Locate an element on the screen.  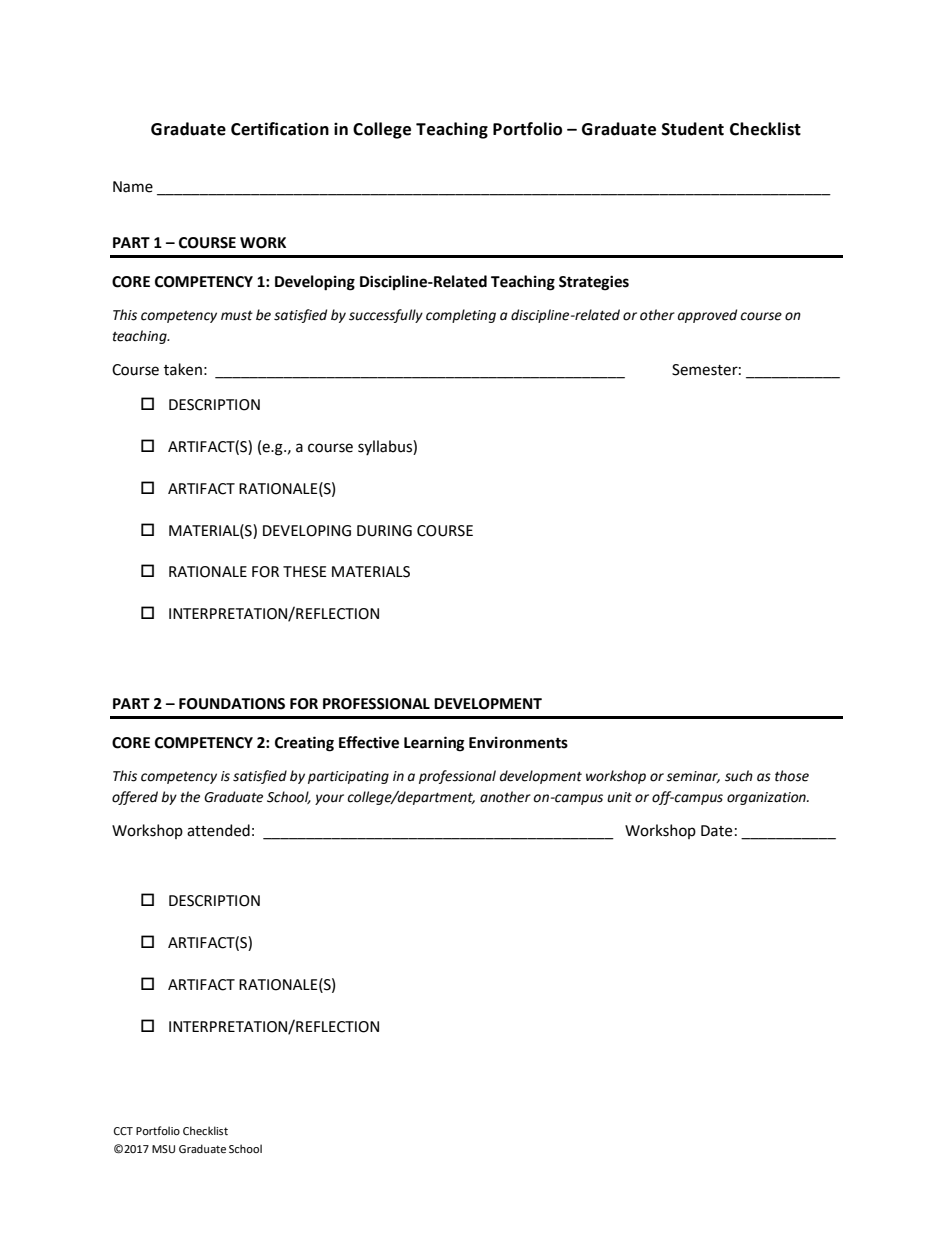
such is located at coordinates (739, 776).
